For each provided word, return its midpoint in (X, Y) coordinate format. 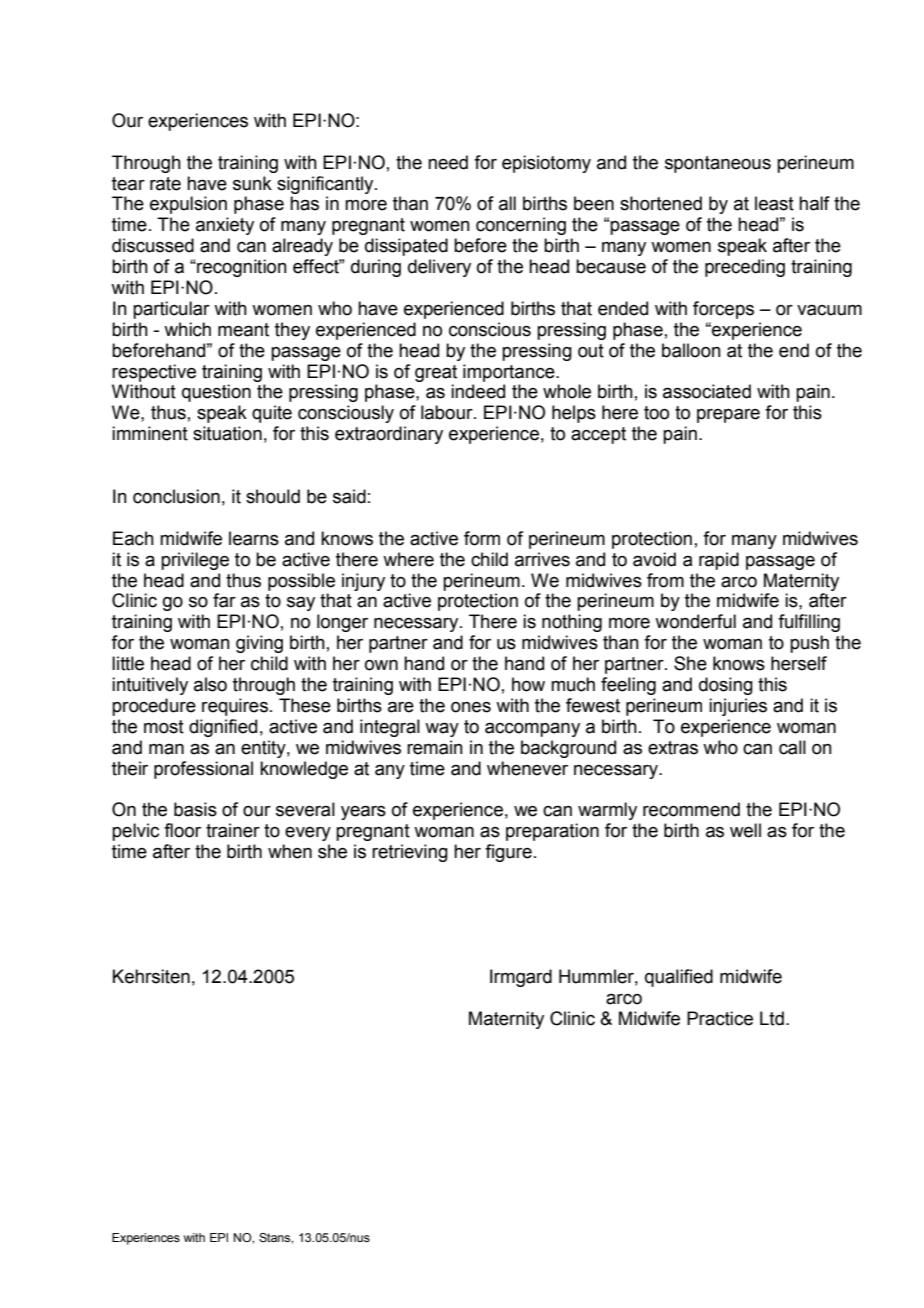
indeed (478, 391)
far (224, 600)
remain (435, 747)
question (216, 393)
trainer (233, 830)
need (448, 162)
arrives (542, 559)
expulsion (188, 205)
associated (707, 391)
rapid (719, 561)
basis (195, 809)
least (774, 203)
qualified (679, 978)
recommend (691, 809)
